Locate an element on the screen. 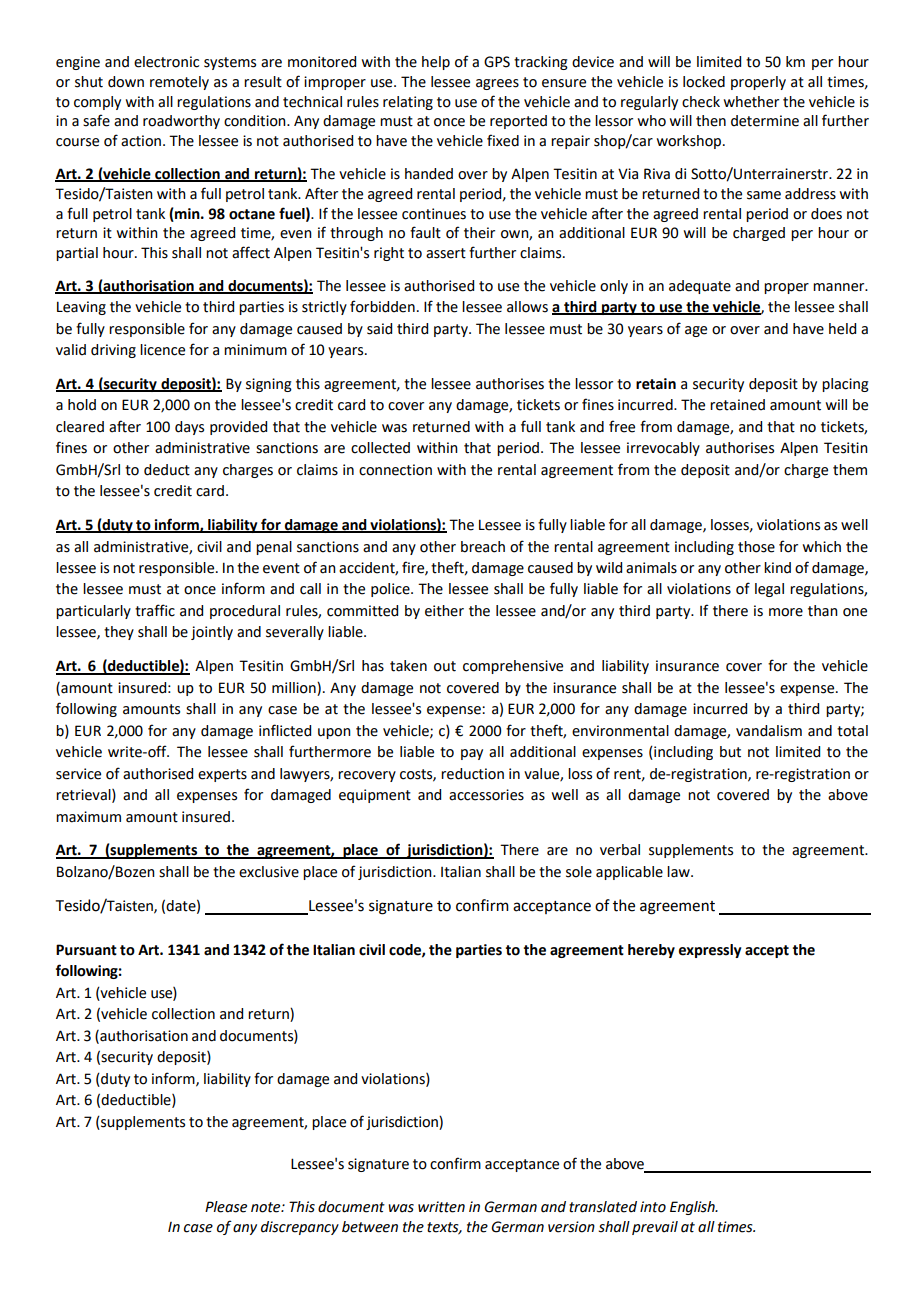 This screenshot has width=924, height=1307. written is located at coordinates (441, 1207).
